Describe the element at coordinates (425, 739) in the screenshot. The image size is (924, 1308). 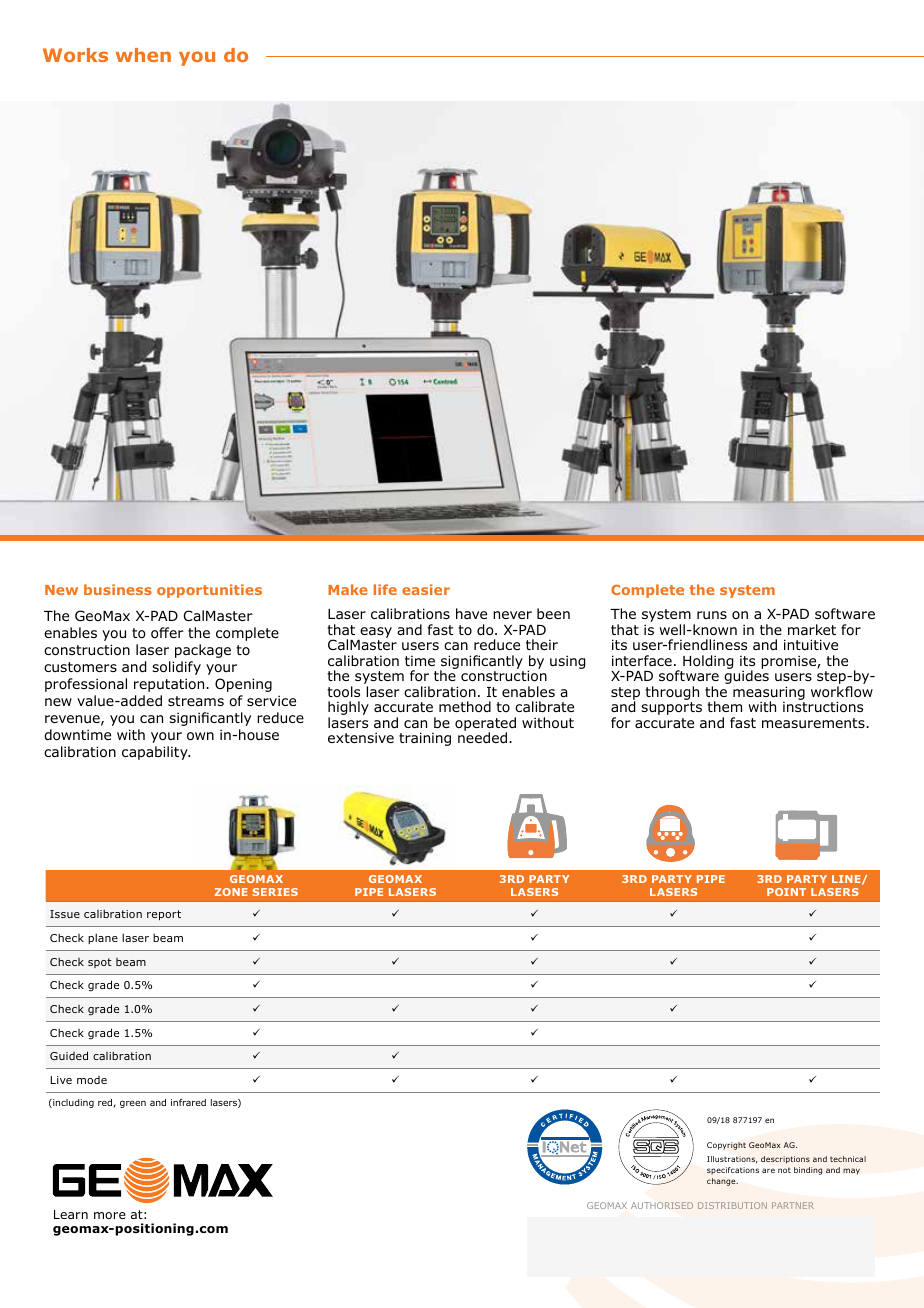
I see `training` at that location.
